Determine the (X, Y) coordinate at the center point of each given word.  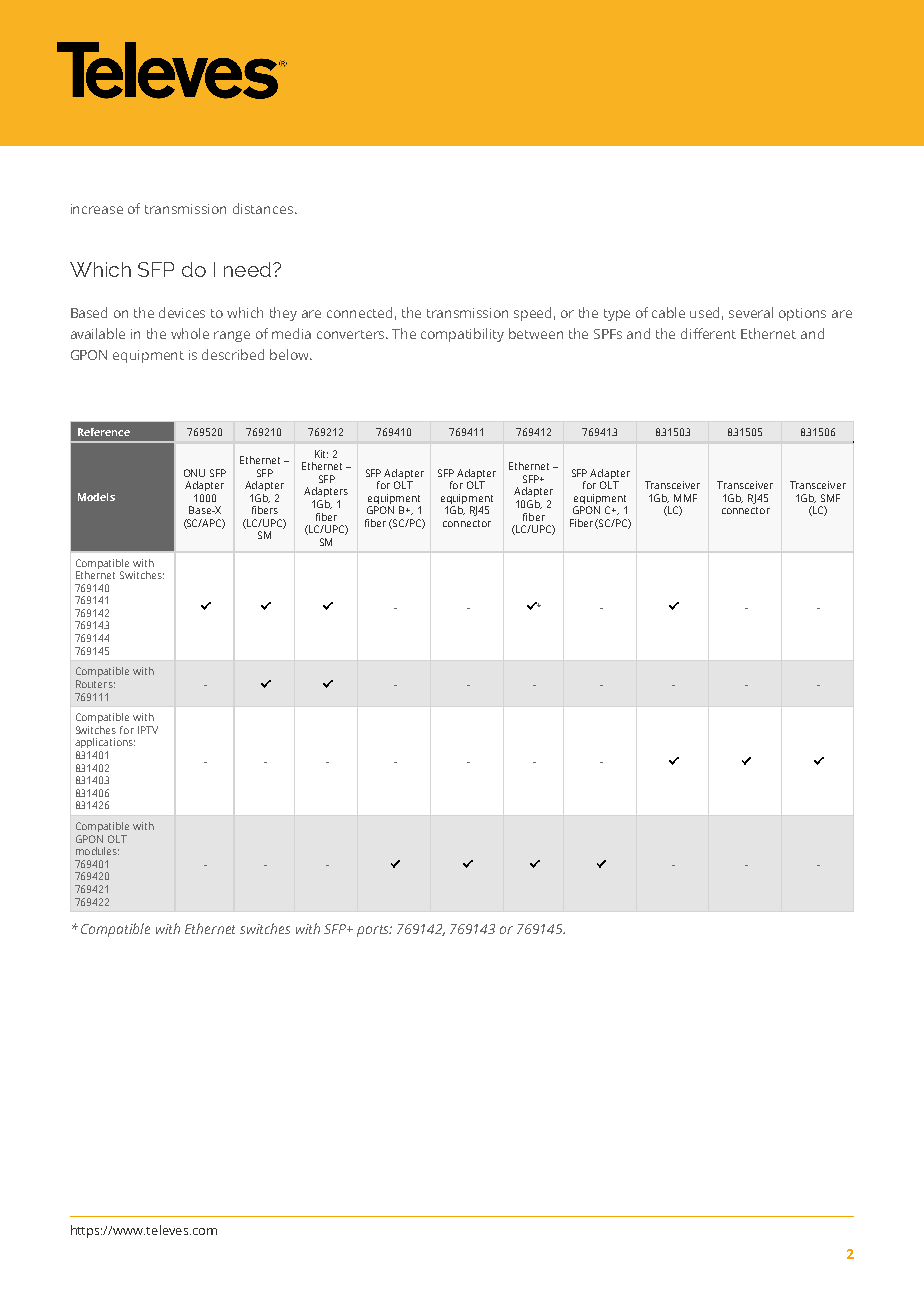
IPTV (148, 730)
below (290, 354)
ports (374, 931)
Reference (104, 432)
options (802, 314)
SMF (830, 498)
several (751, 312)
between (536, 333)
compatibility (462, 335)
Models (96, 497)
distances (264, 208)
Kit (321, 454)
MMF (685, 498)
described (233, 354)
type (617, 315)
